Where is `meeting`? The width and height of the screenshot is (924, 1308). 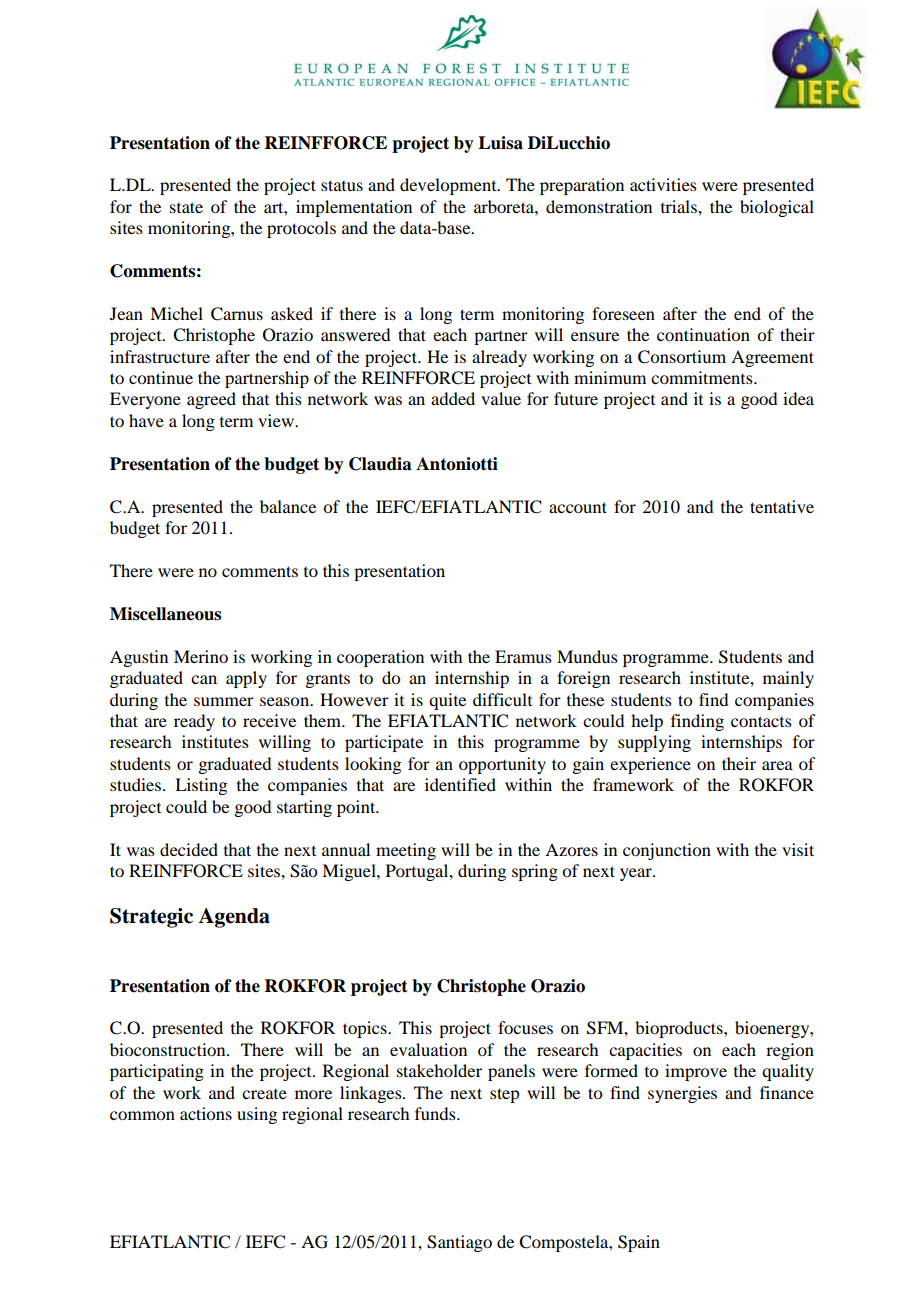
meeting is located at coordinates (406, 851).
